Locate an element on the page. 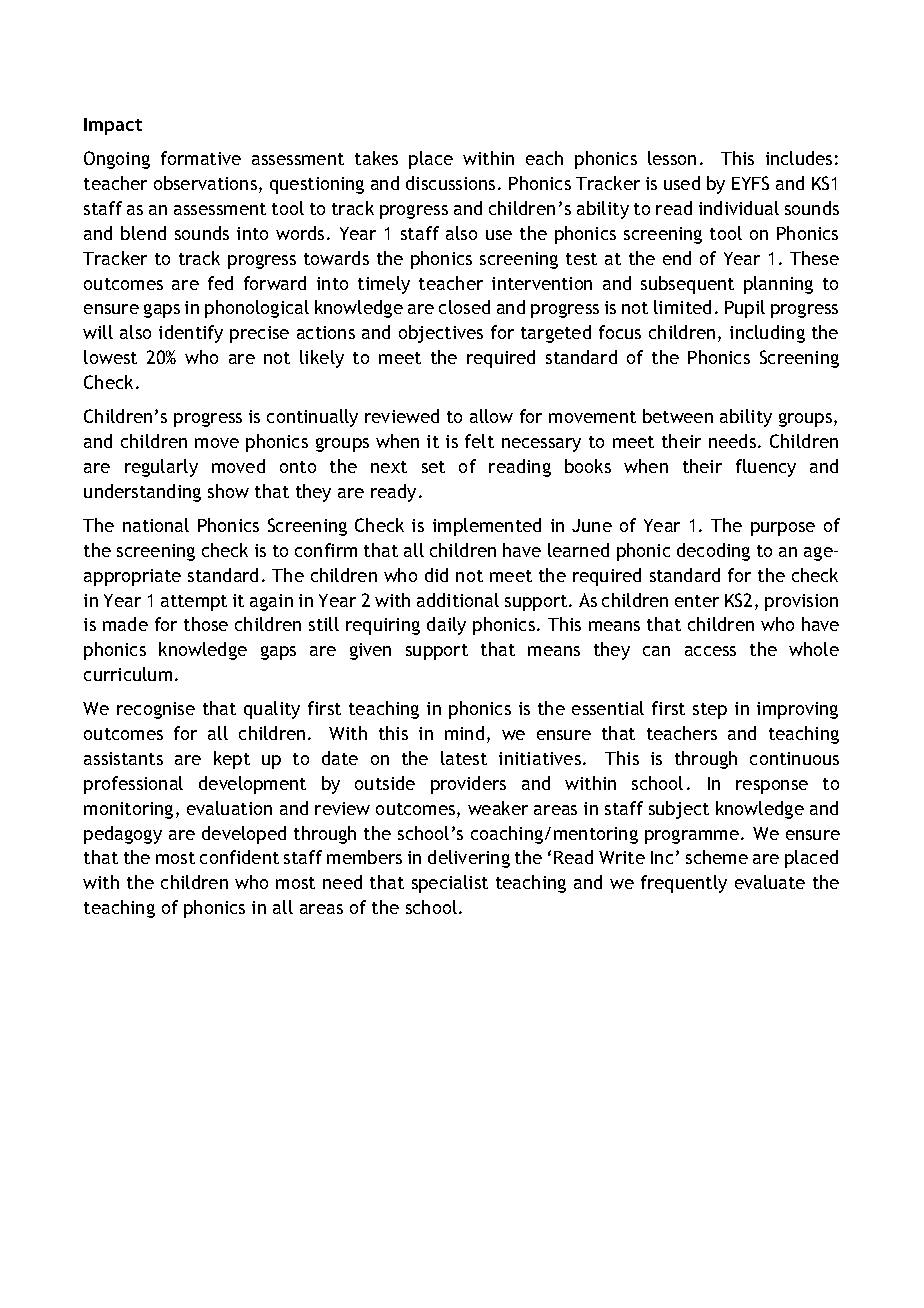 The height and width of the document is (1308, 924). between is located at coordinates (678, 416).
